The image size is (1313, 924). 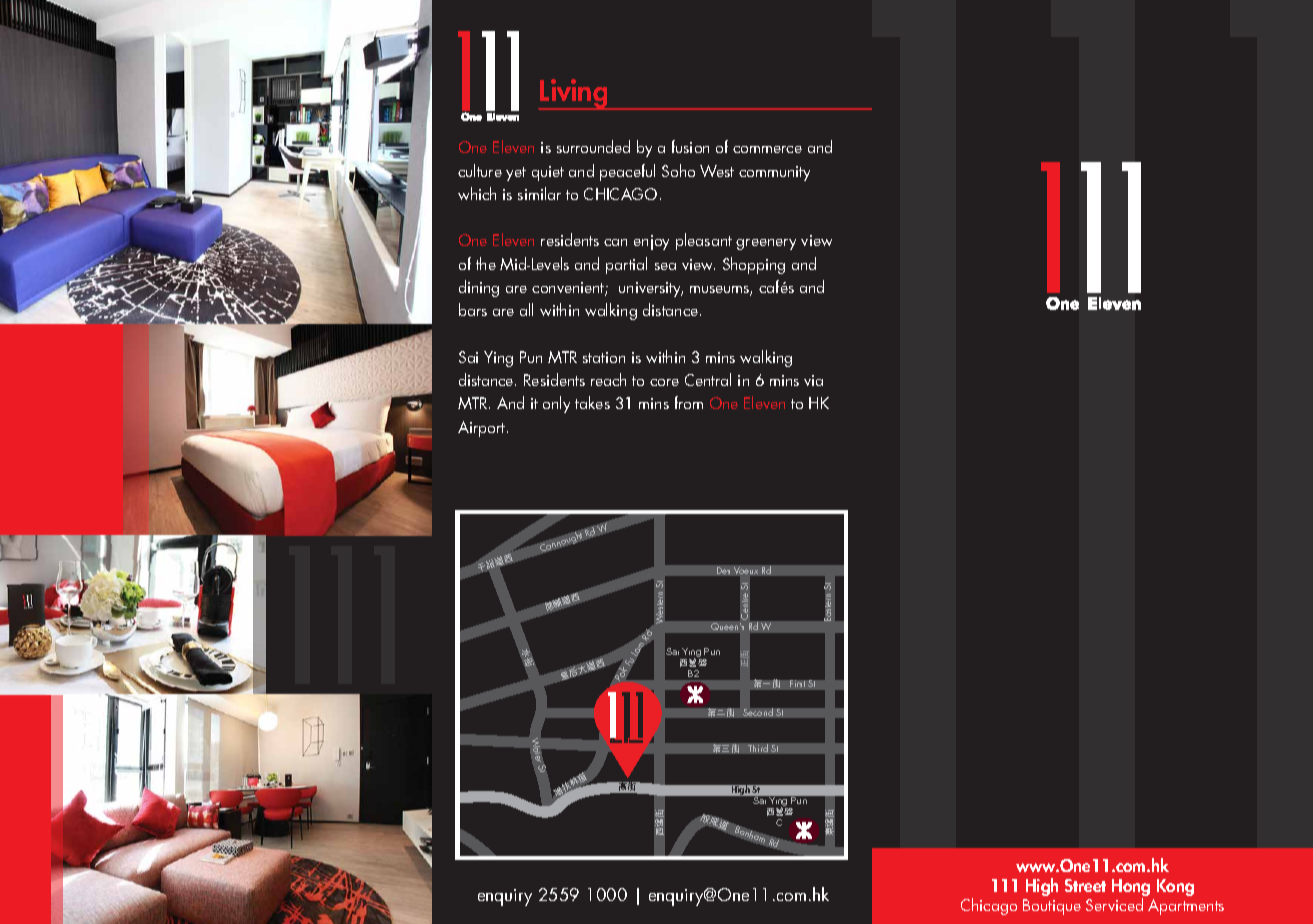 What do you see at coordinates (813, 380) in the document?
I see `via` at bounding box center [813, 380].
